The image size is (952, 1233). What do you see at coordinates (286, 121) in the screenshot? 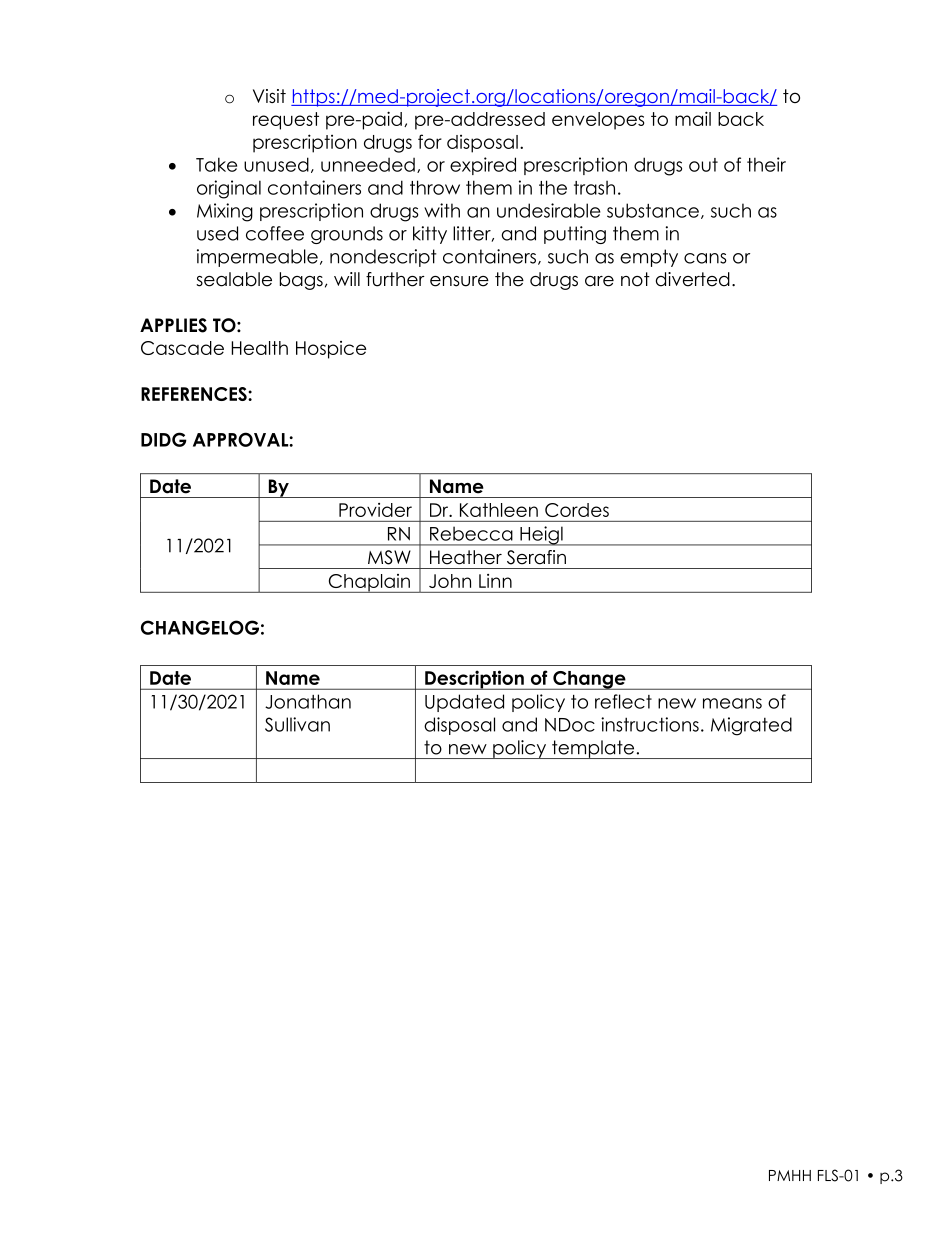
I see `request` at bounding box center [286, 121].
